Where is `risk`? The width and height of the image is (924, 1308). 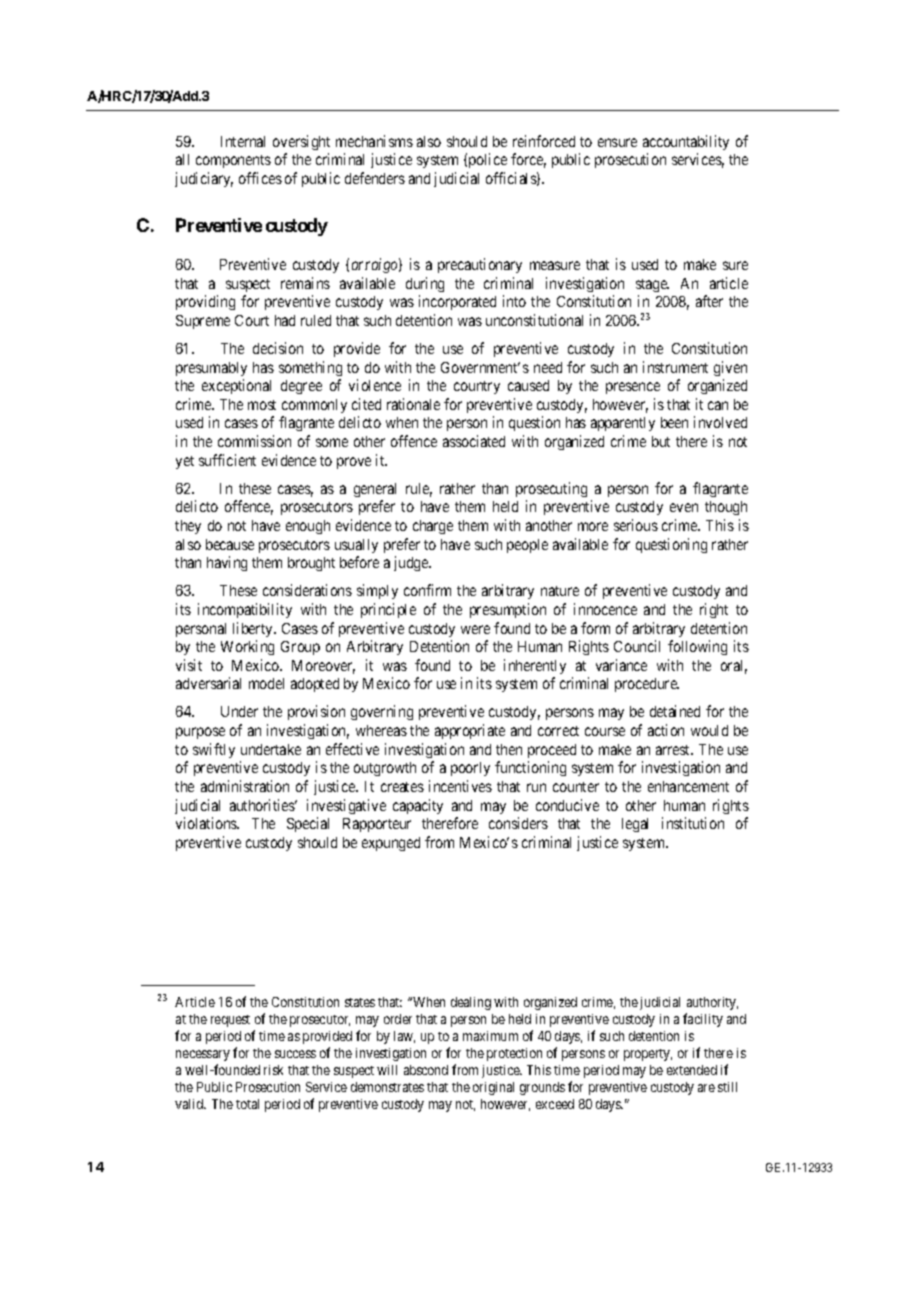
risk is located at coordinates (273, 1070).
